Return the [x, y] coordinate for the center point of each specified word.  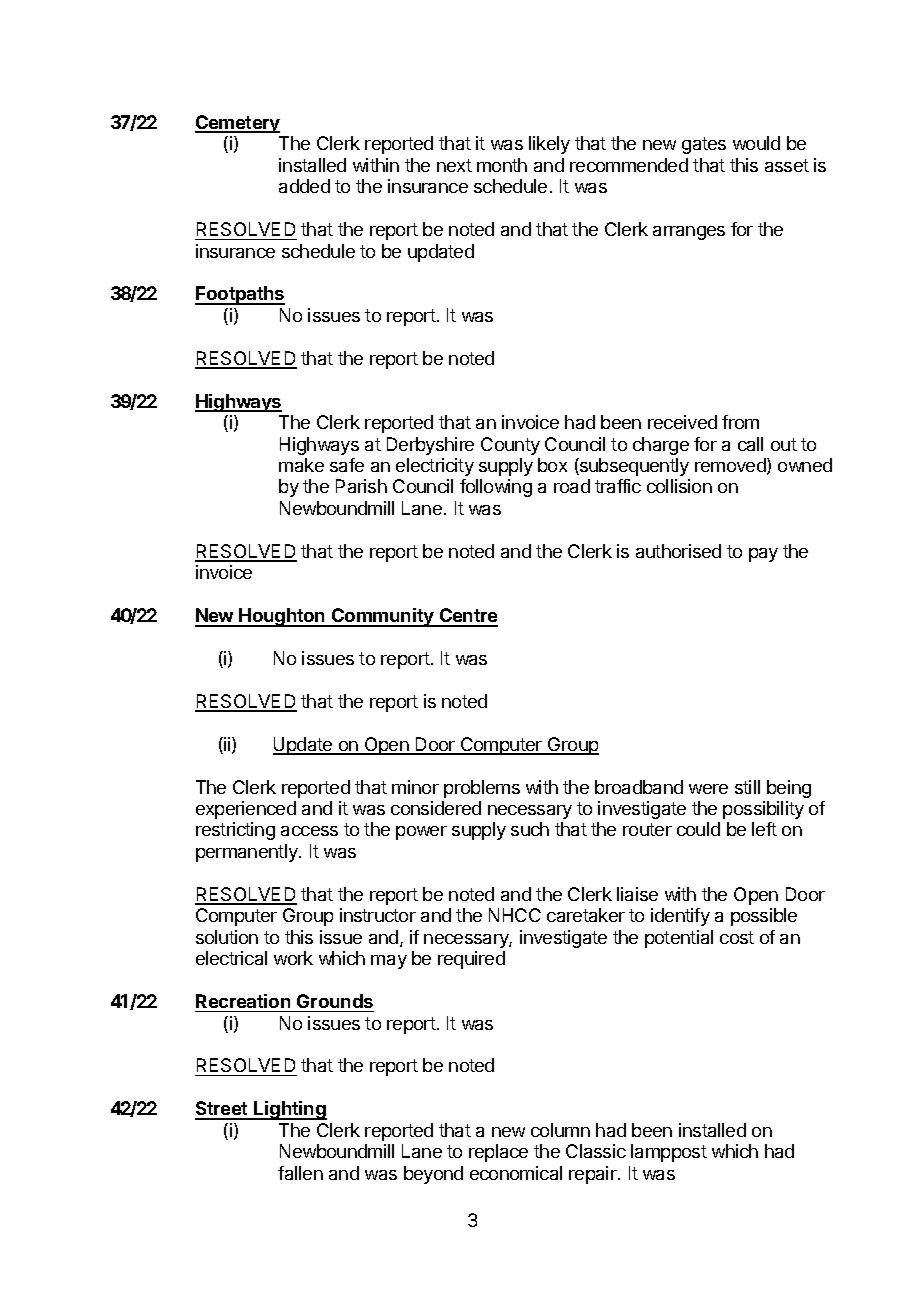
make [301, 465]
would [756, 143]
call [750, 444]
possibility [763, 810]
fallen [300, 1173]
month [502, 165]
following [496, 488]
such [530, 829]
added [304, 186]
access [309, 831]
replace [498, 1153]
